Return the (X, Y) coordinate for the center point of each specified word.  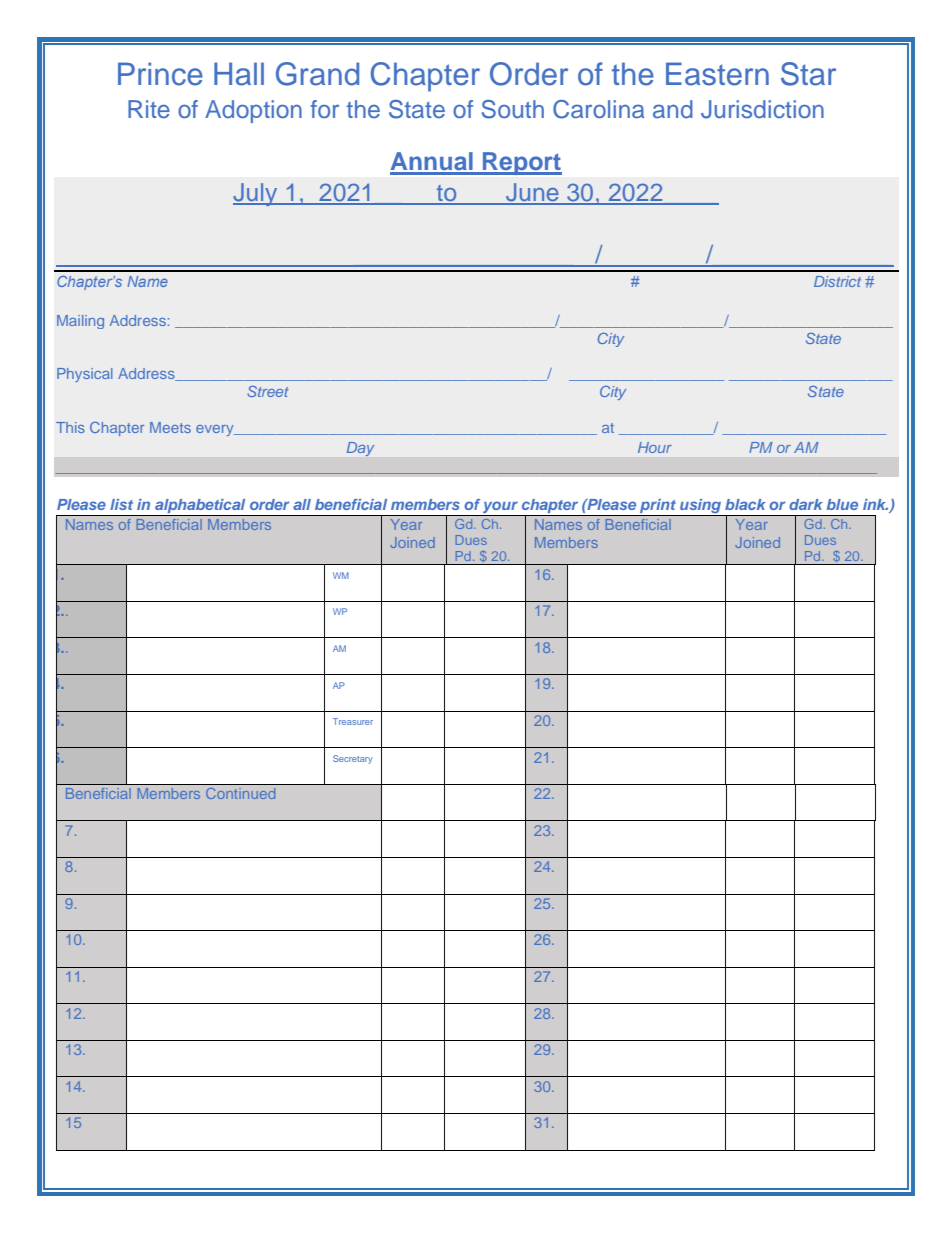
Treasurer (353, 721)
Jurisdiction (762, 109)
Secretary (353, 759)
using (701, 507)
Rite (149, 109)
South (513, 109)
